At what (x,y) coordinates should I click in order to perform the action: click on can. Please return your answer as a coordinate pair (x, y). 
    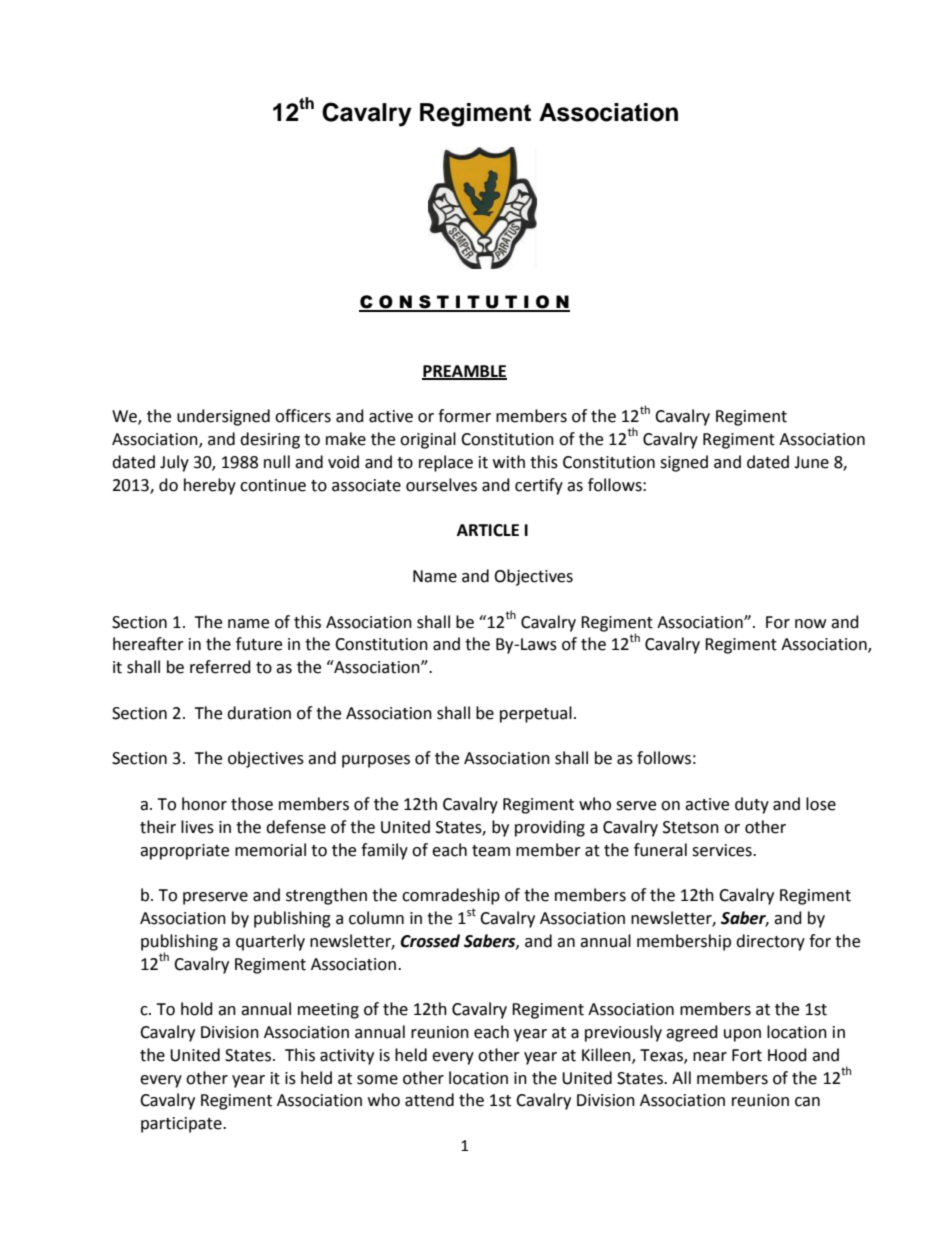
    Looking at the image, I should click on (807, 1102).
